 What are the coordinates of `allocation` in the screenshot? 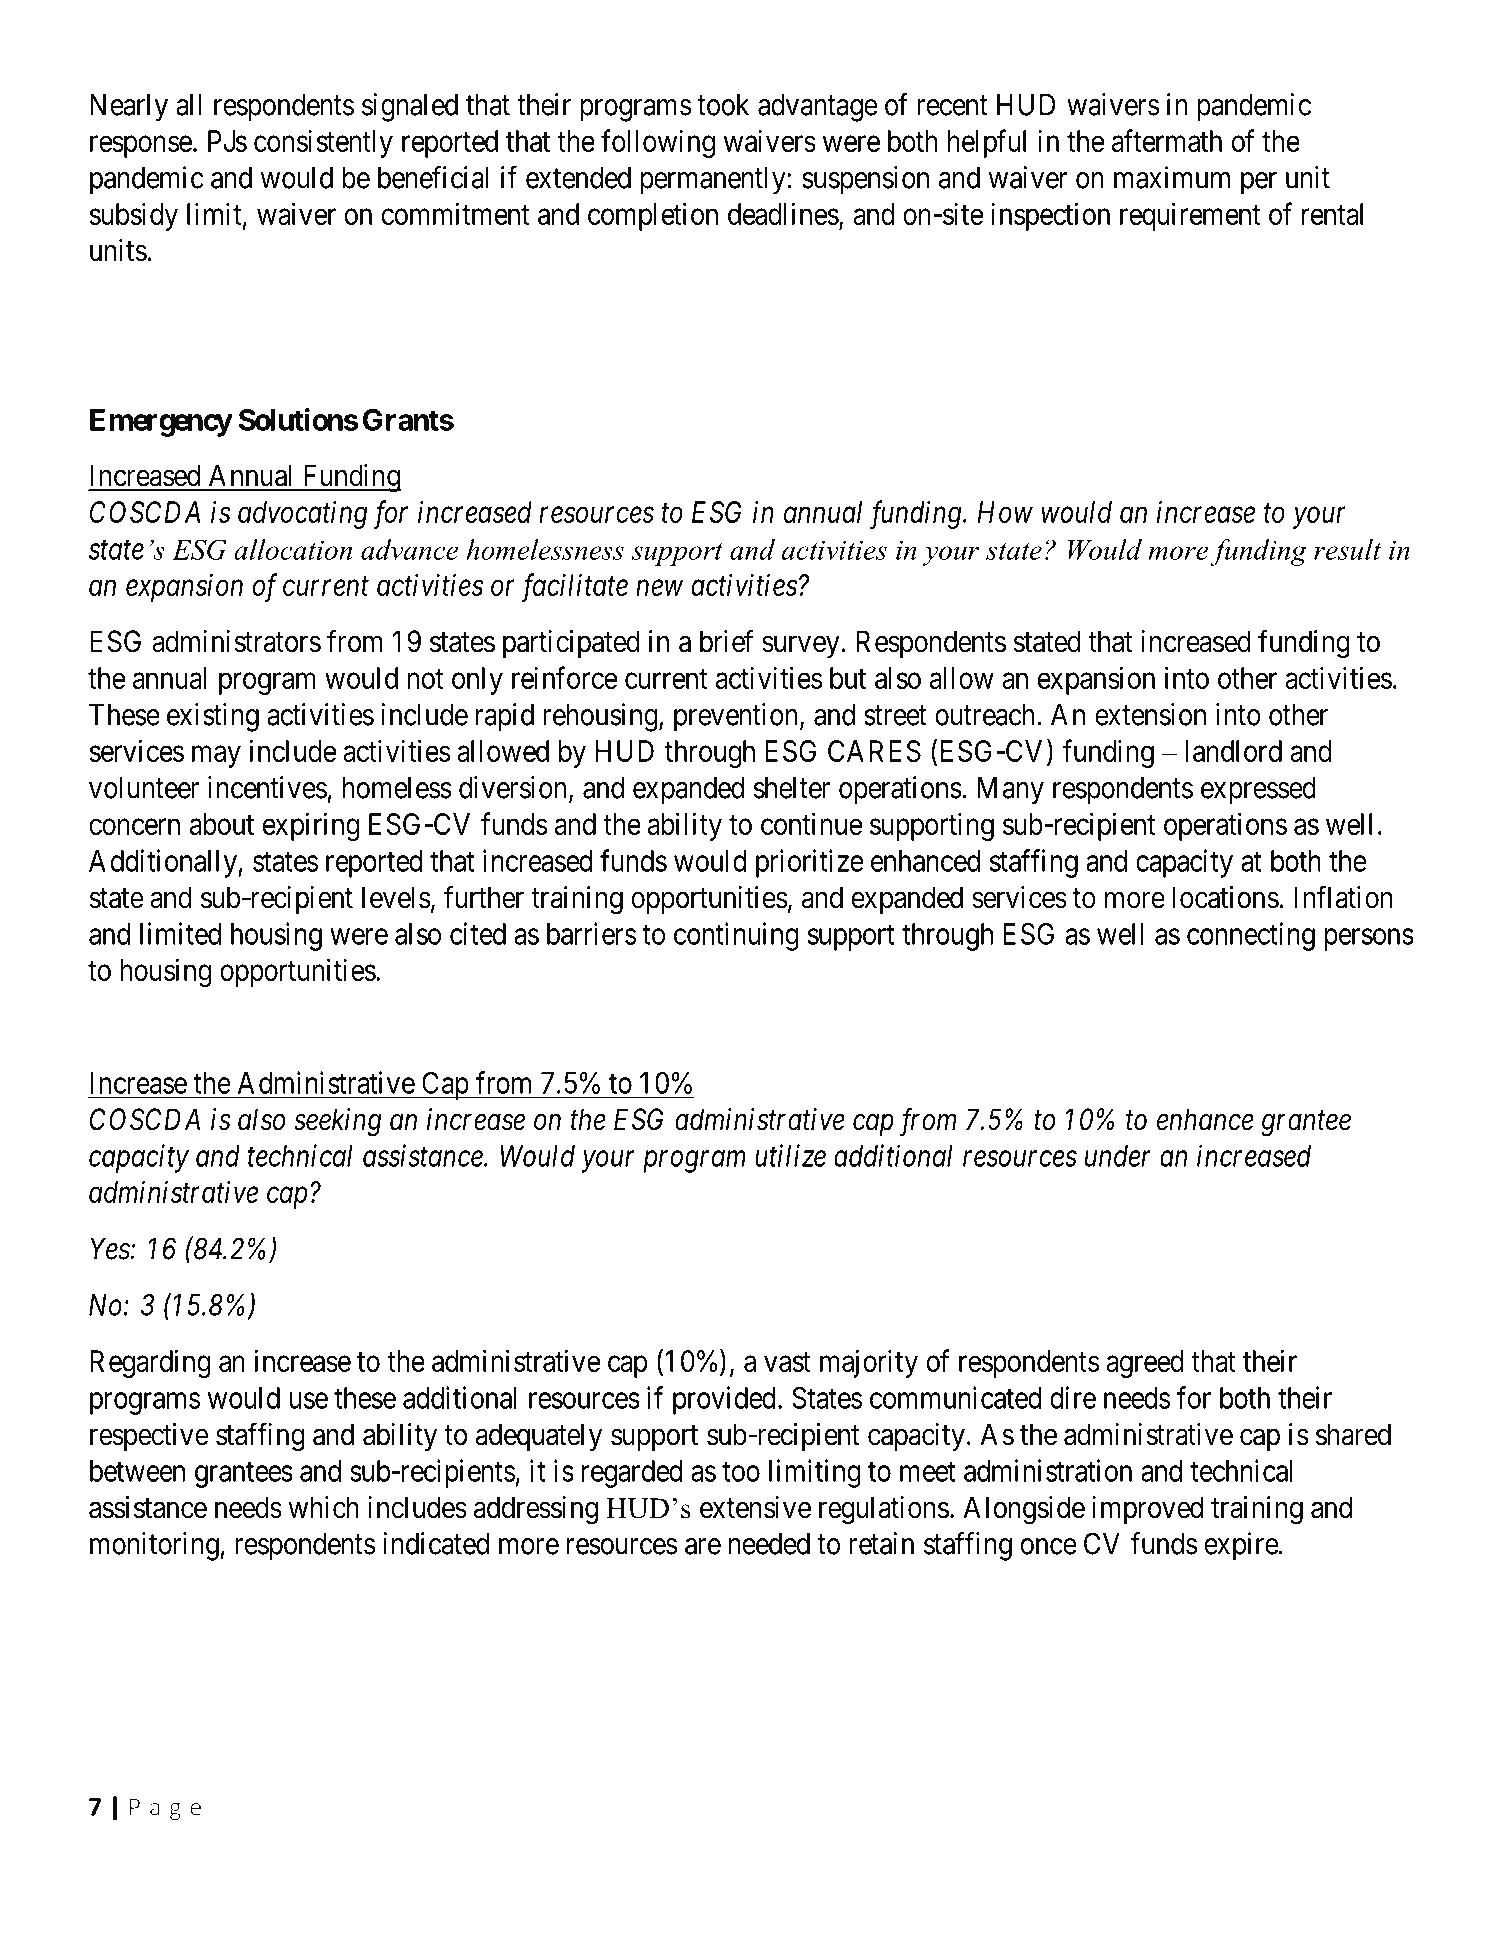 It's located at (293, 549).
